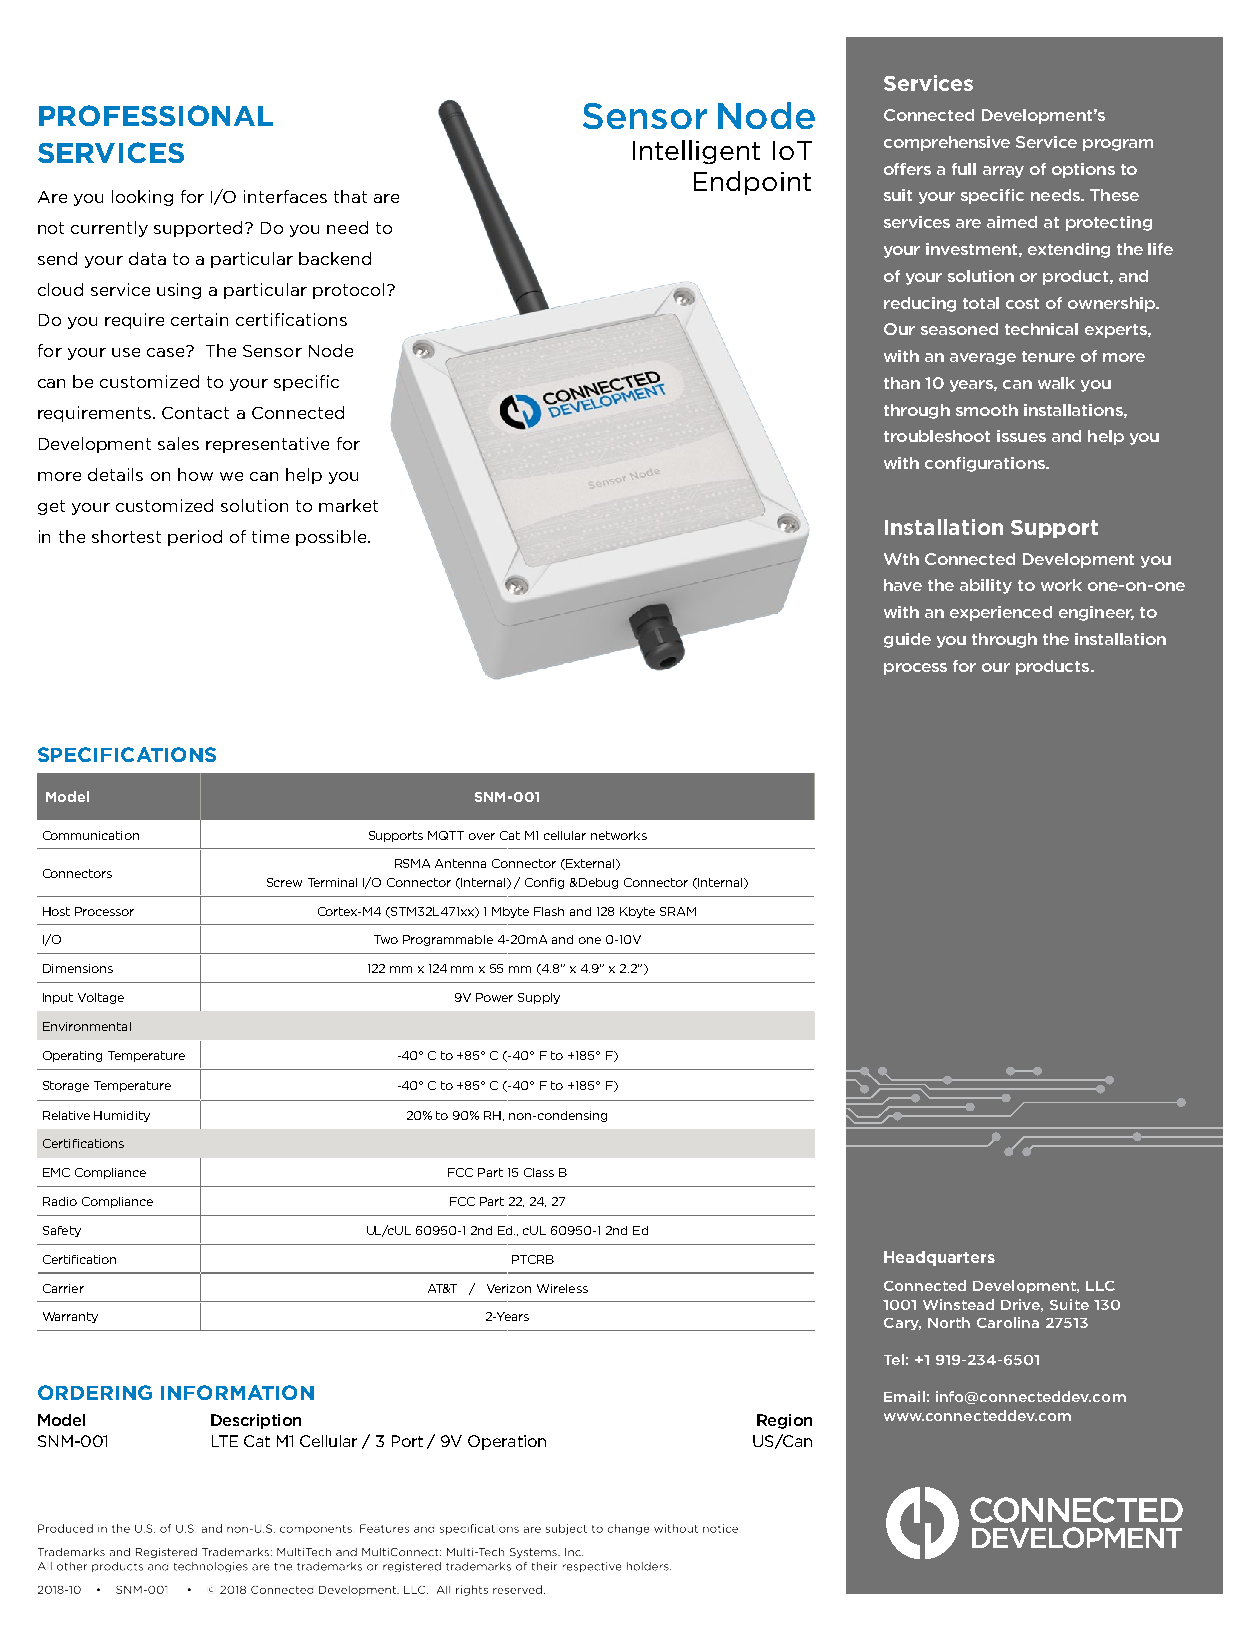 This screenshot has height=1631, width=1260. Describe the element at coordinates (156, 115) in the screenshot. I see `PROFESSIONAL` at that location.
